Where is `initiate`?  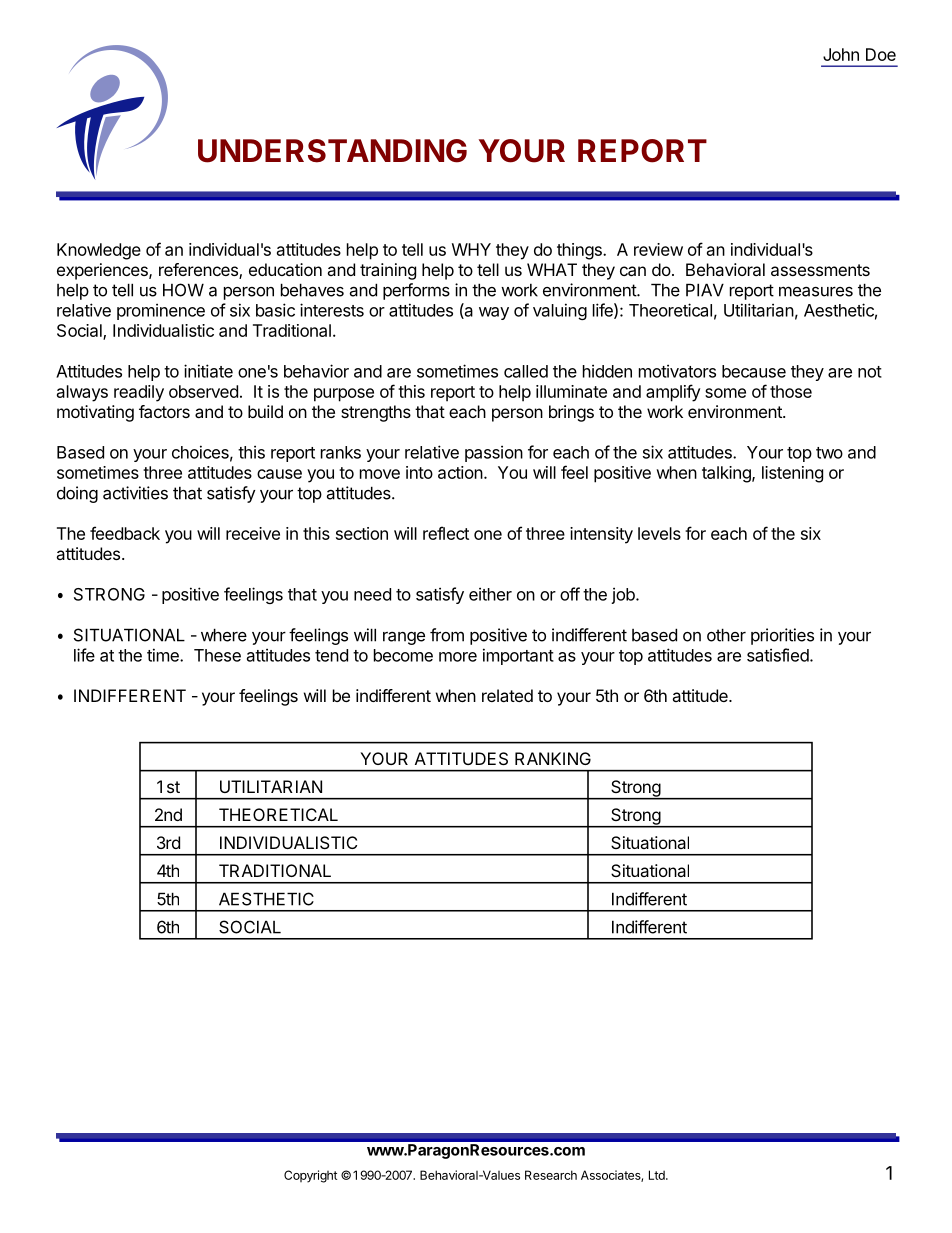 initiate is located at coordinates (208, 371).
